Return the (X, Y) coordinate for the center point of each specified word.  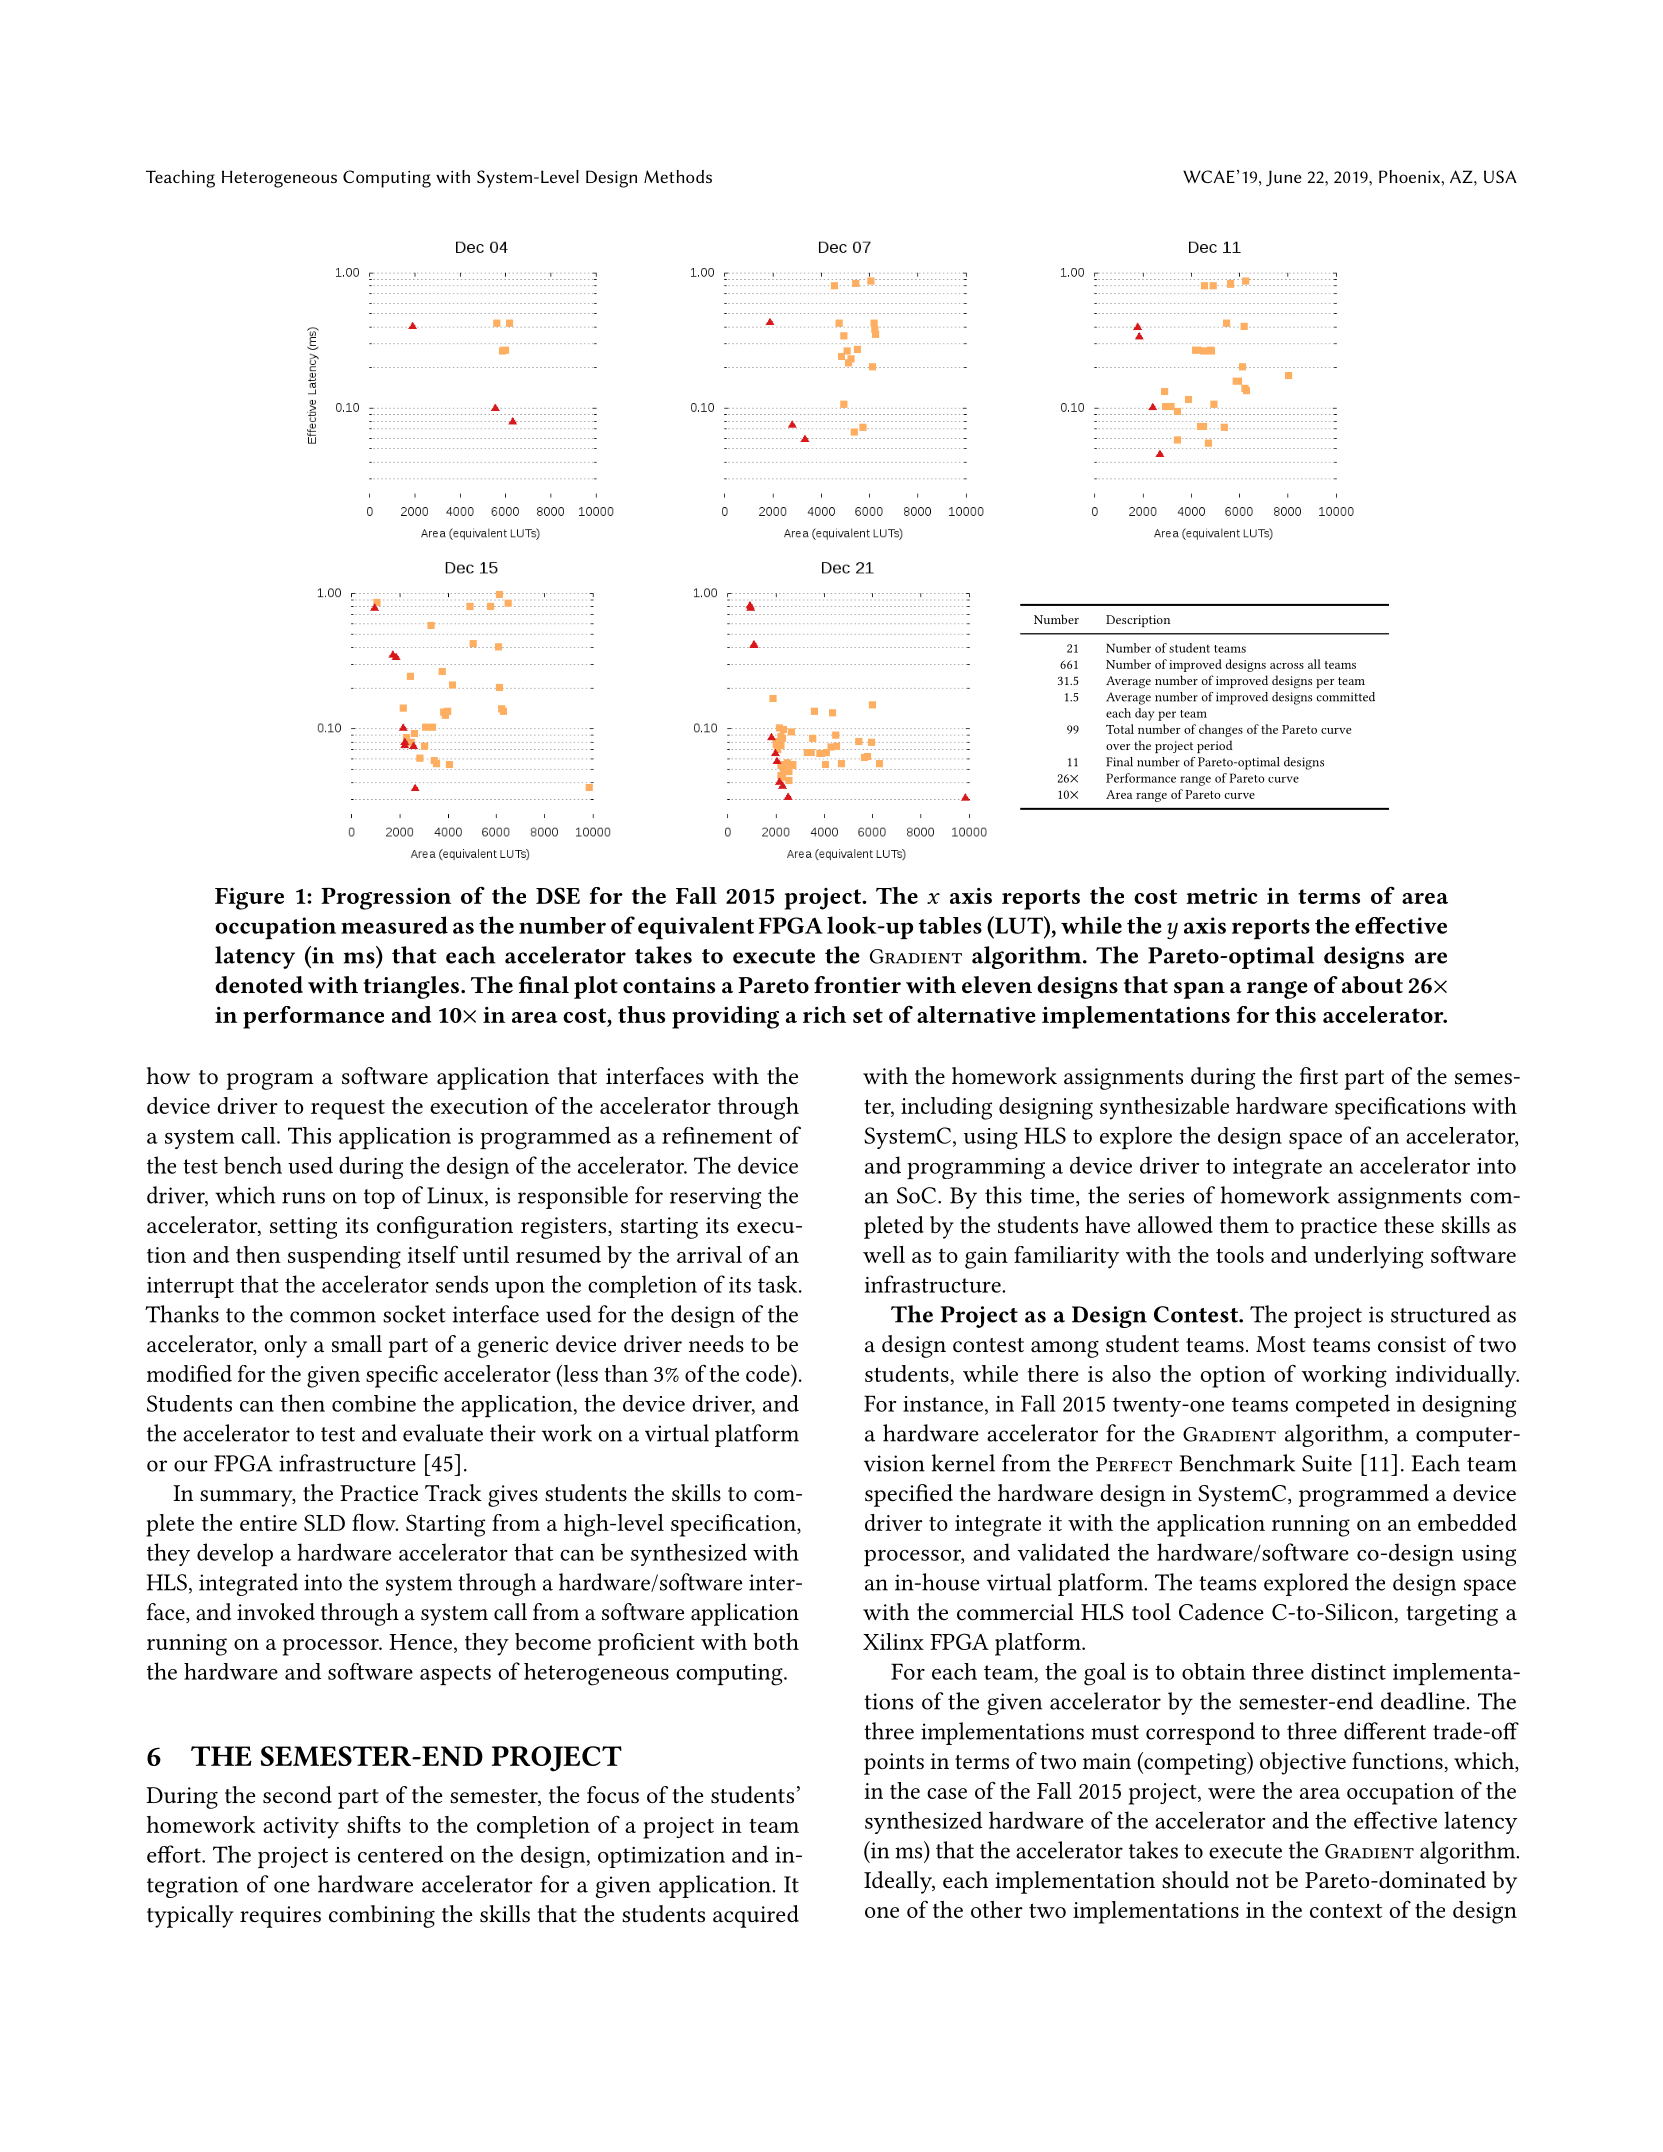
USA (1500, 176)
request (348, 1110)
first (1319, 1076)
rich (824, 1014)
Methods (678, 176)
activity (301, 1828)
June (1284, 178)
